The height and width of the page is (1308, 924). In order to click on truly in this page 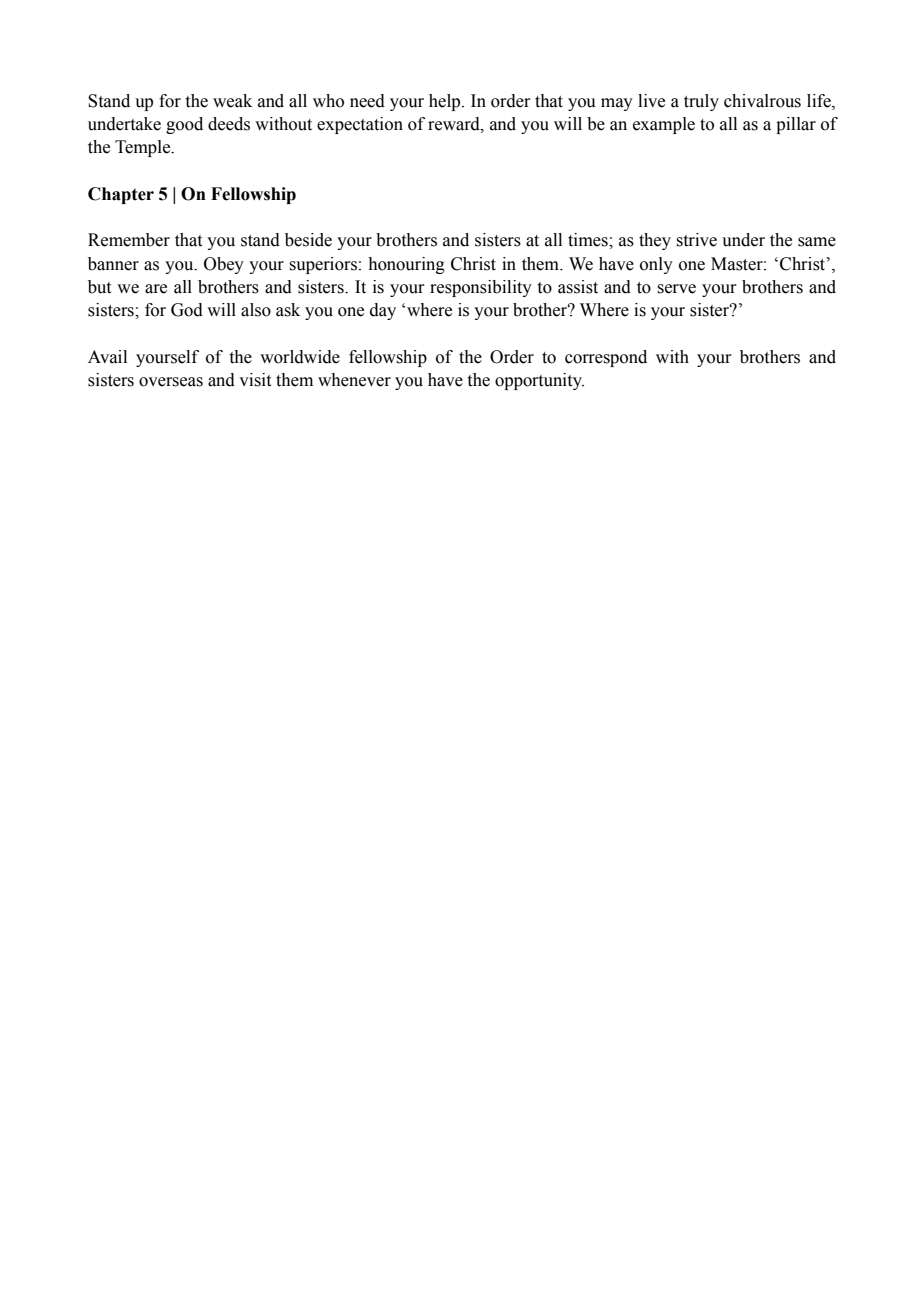, I will do `click(701, 102)`.
